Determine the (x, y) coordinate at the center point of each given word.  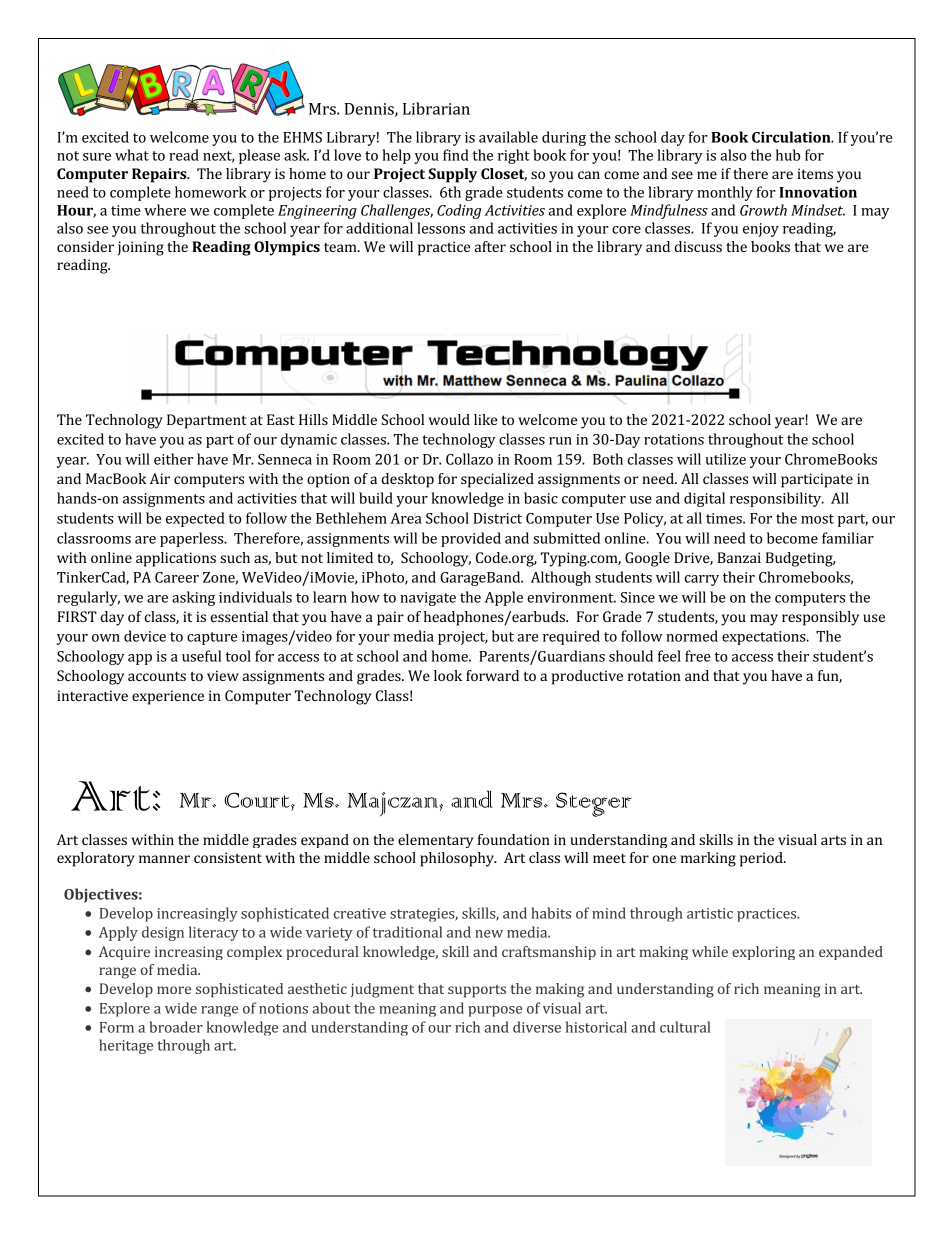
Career (177, 577)
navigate (428, 599)
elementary (436, 841)
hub (788, 155)
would (449, 419)
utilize (725, 459)
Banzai (739, 557)
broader (176, 1027)
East (281, 419)
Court (258, 800)
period (762, 859)
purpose (495, 1011)
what (132, 155)
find (456, 155)
